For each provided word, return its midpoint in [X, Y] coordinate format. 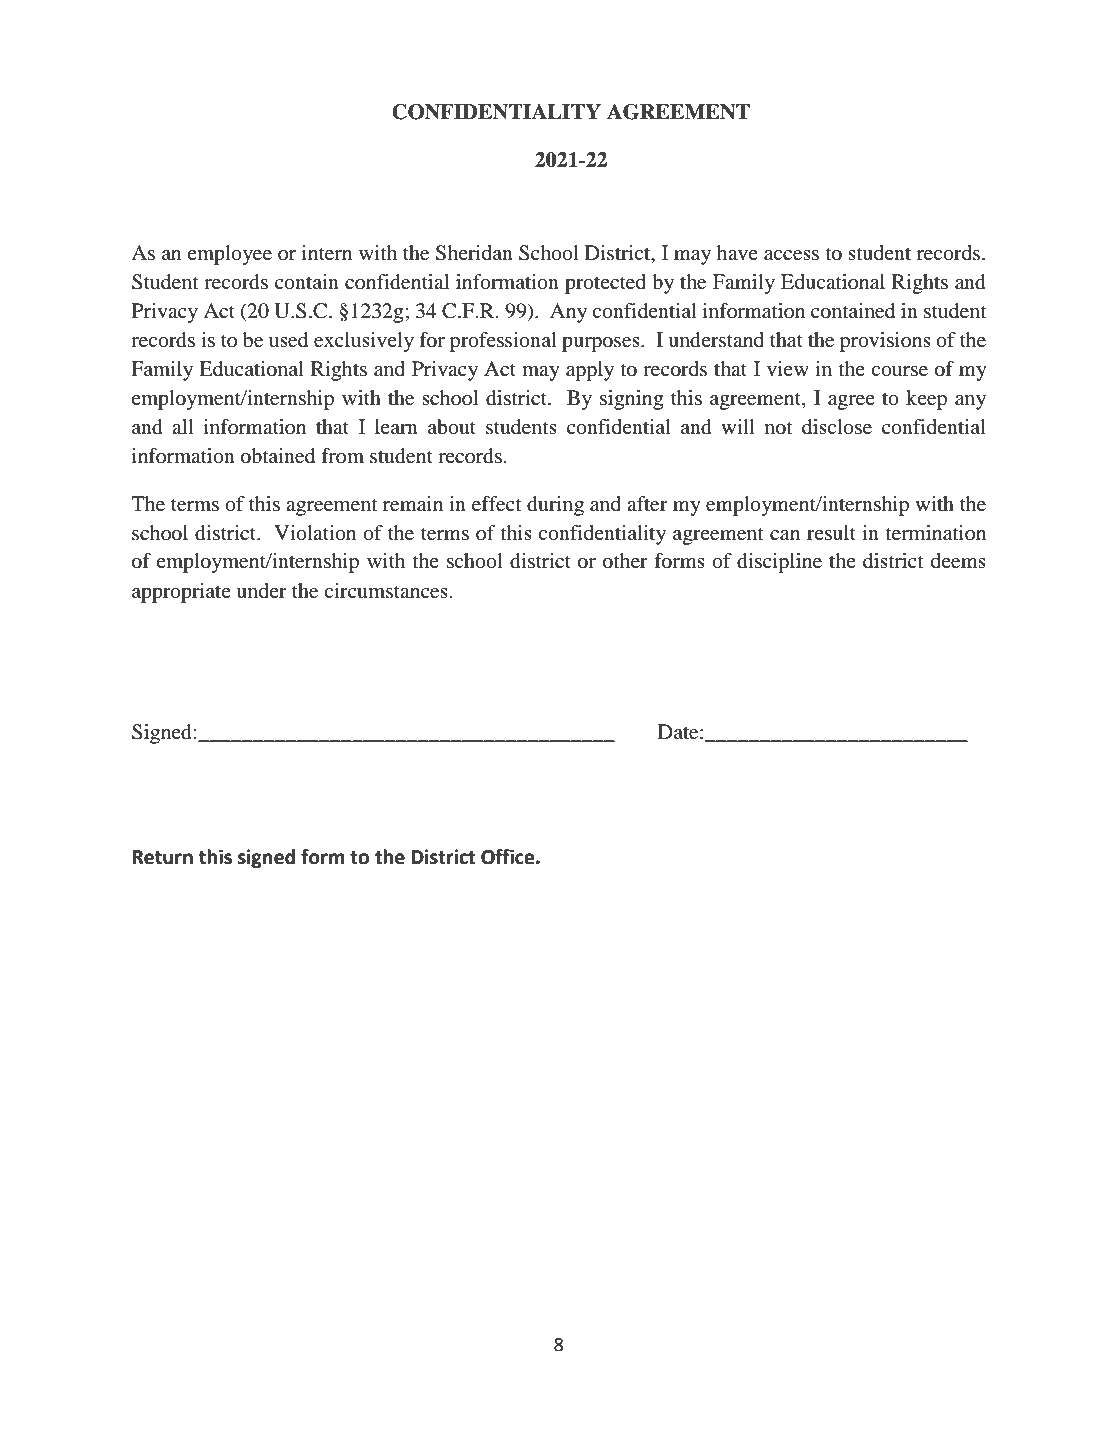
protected [605, 284]
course [899, 371]
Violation [315, 533]
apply [590, 371]
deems [958, 561]
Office [509, 857]
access [791, 255]
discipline [779, 563]
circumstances [386, 591]
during [555, 506]
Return [162, 857]
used [288, 340]
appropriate [181, 593]
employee [229, 255]
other [625, 561]
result [831, 533]
